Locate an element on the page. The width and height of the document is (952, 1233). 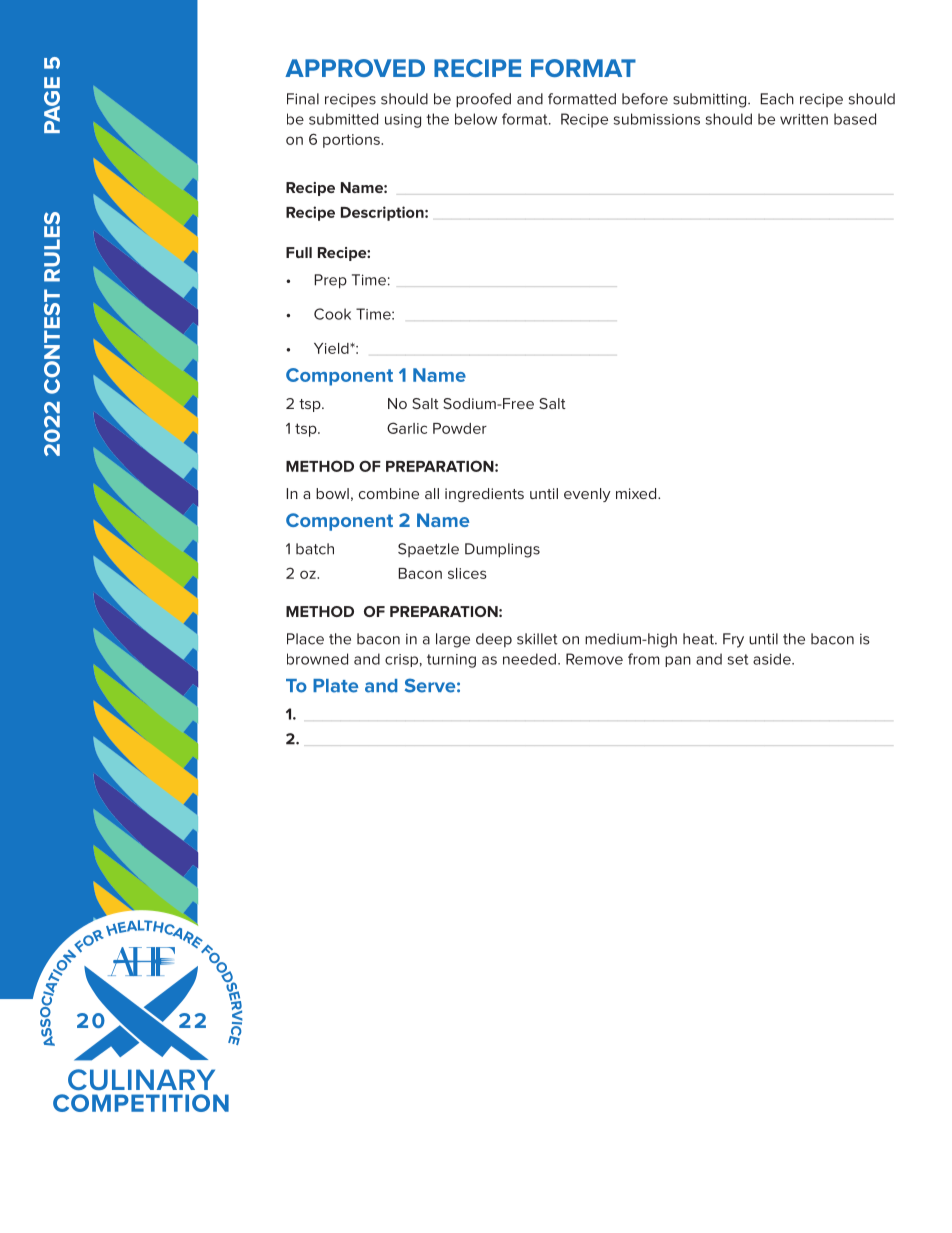
Final is located at coordinates (303, 99).
